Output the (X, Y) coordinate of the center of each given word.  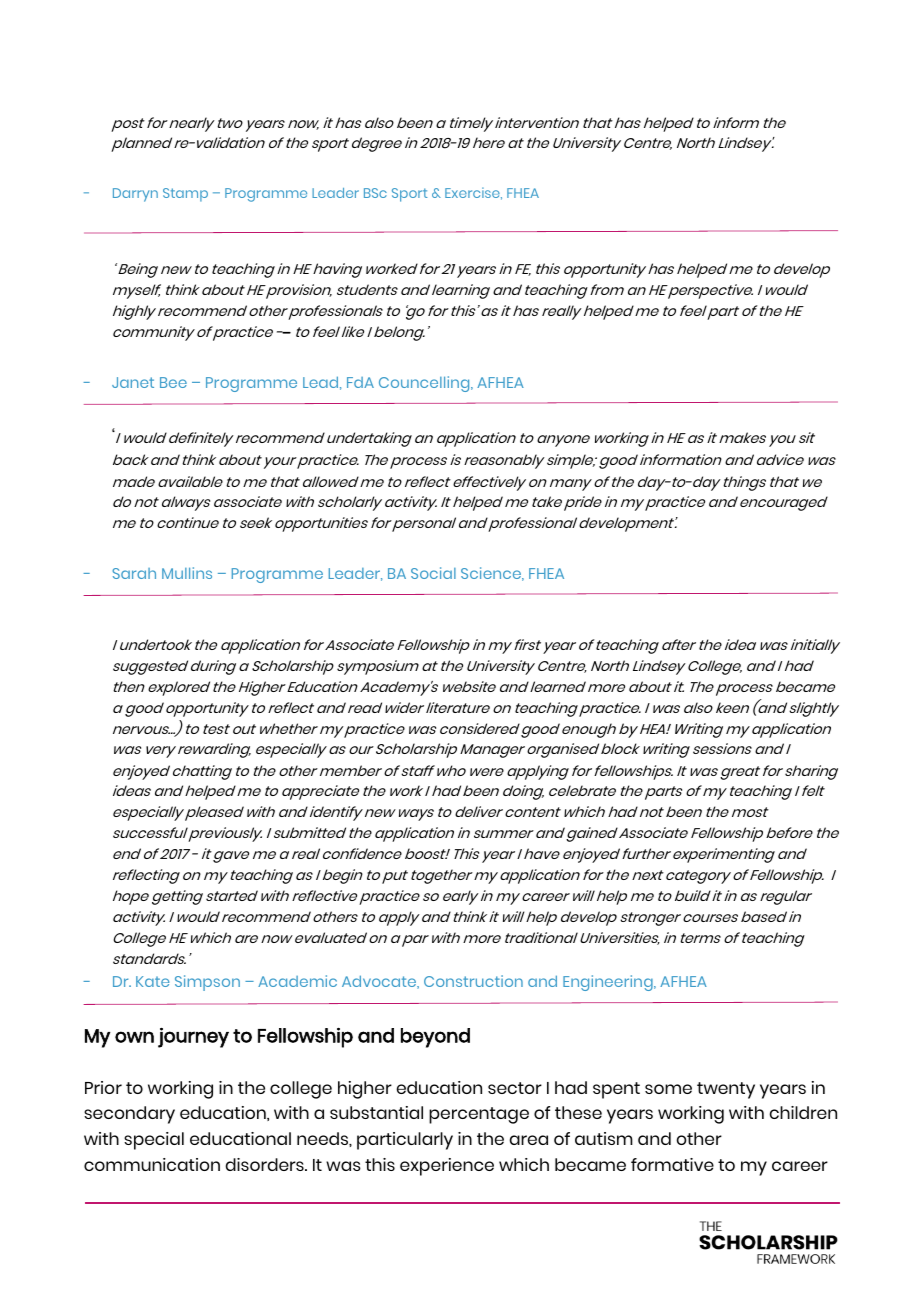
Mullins (187, 573)
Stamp (185, 195)
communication (152, 1164)
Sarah (134, 573)
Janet (133, 382)
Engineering (609, 983)
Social (433, 573)
